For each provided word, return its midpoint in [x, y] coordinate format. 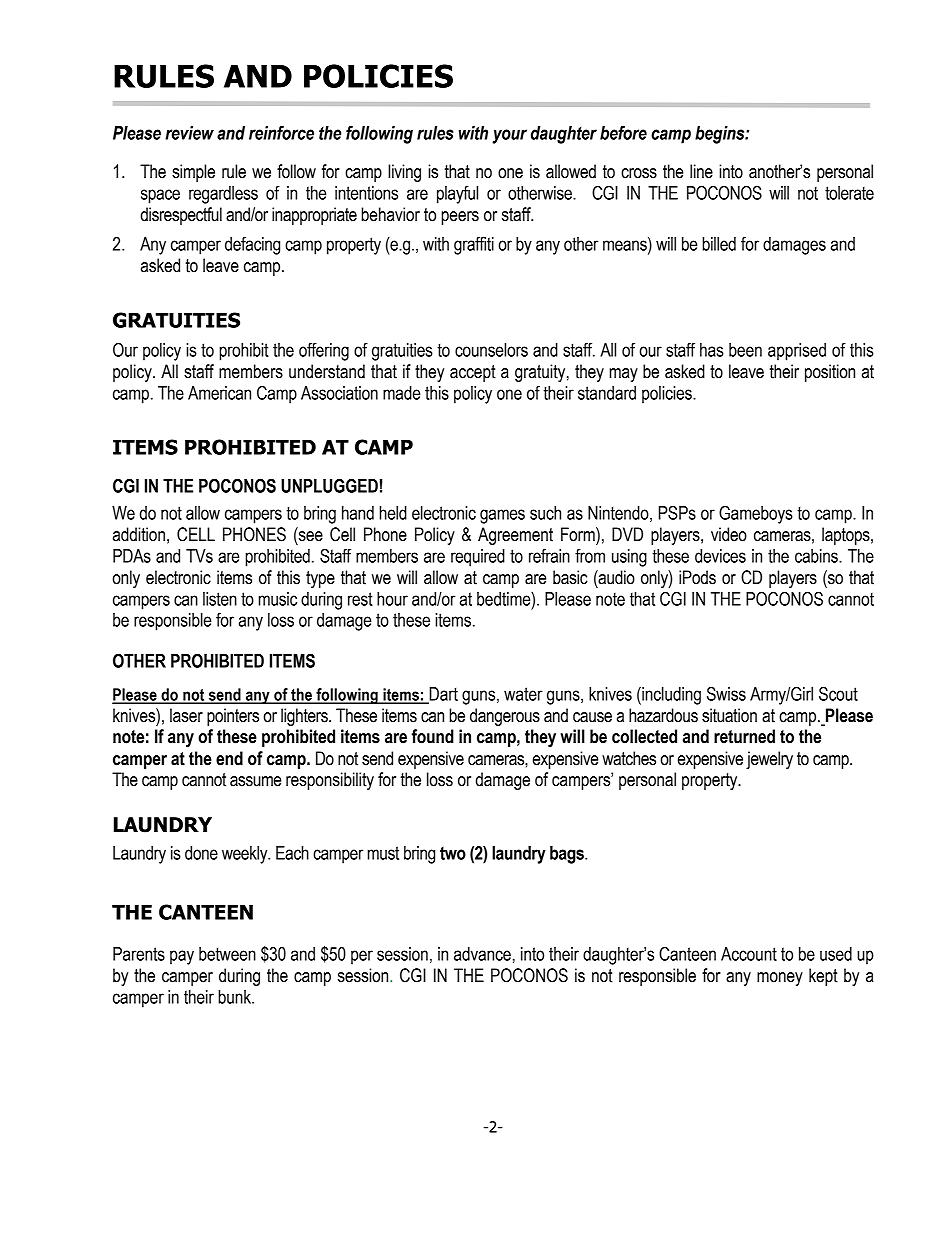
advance [482, 954]
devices [720, 556]
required [478, 558]
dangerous [505, 717]
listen [220, 599]
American [219, 393]
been [745, 350]
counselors [491, 350]
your [510, 136]
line [701, 171]
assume [255, 781]
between [227, 954]
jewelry [769, 760]
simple [193, 173]
